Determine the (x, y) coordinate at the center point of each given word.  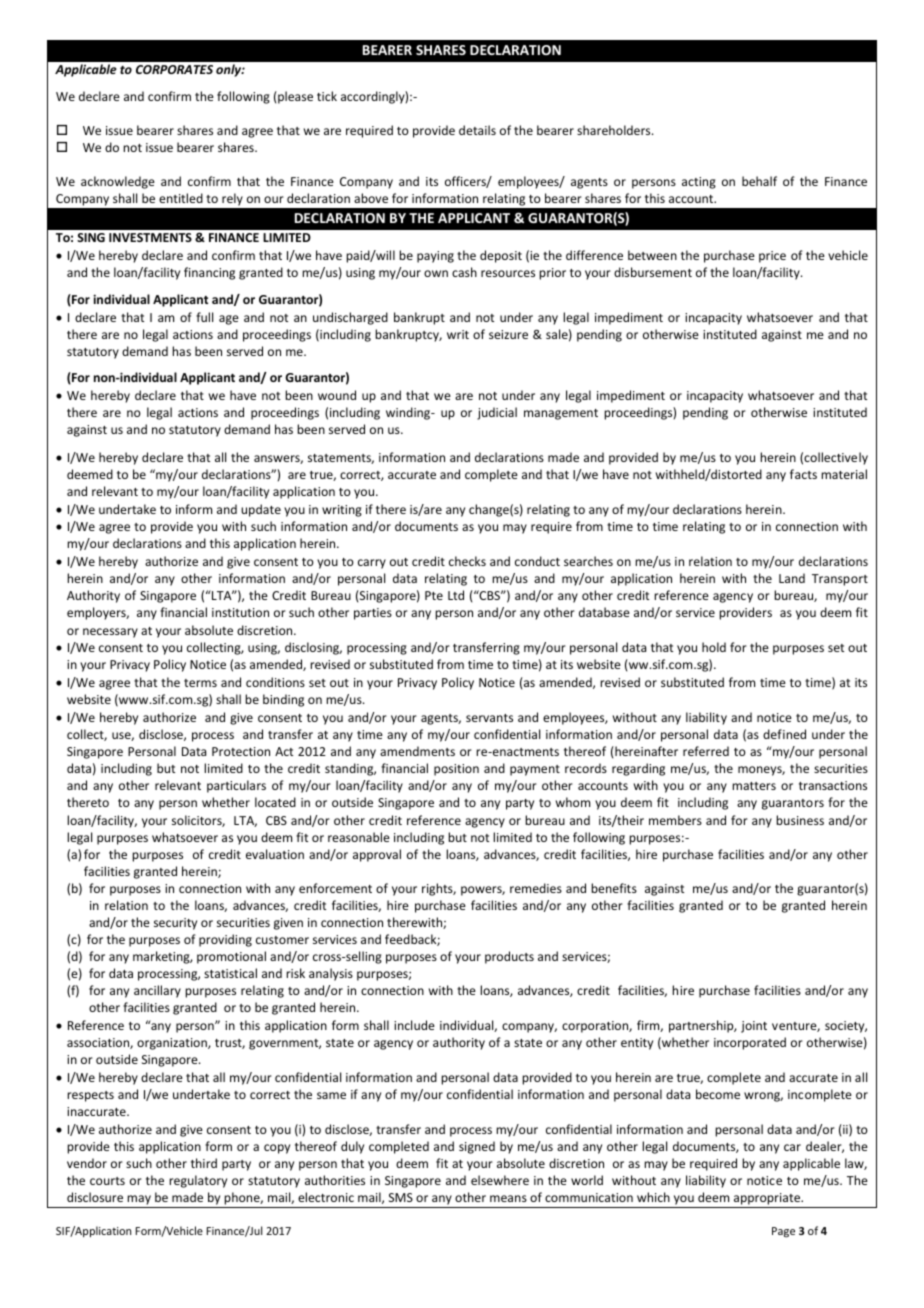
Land (792, 578)
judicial (497, 413)
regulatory (198, 1181)
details (477, 130)
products (509, 957)
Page (783, 1232)
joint (754, 1027)
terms (200, 683)
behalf (759, 181)
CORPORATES (174, 69)
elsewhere (500, 1180)
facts (803, 474)
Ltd (456, 595)
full (204, 317)
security (175, 924)
